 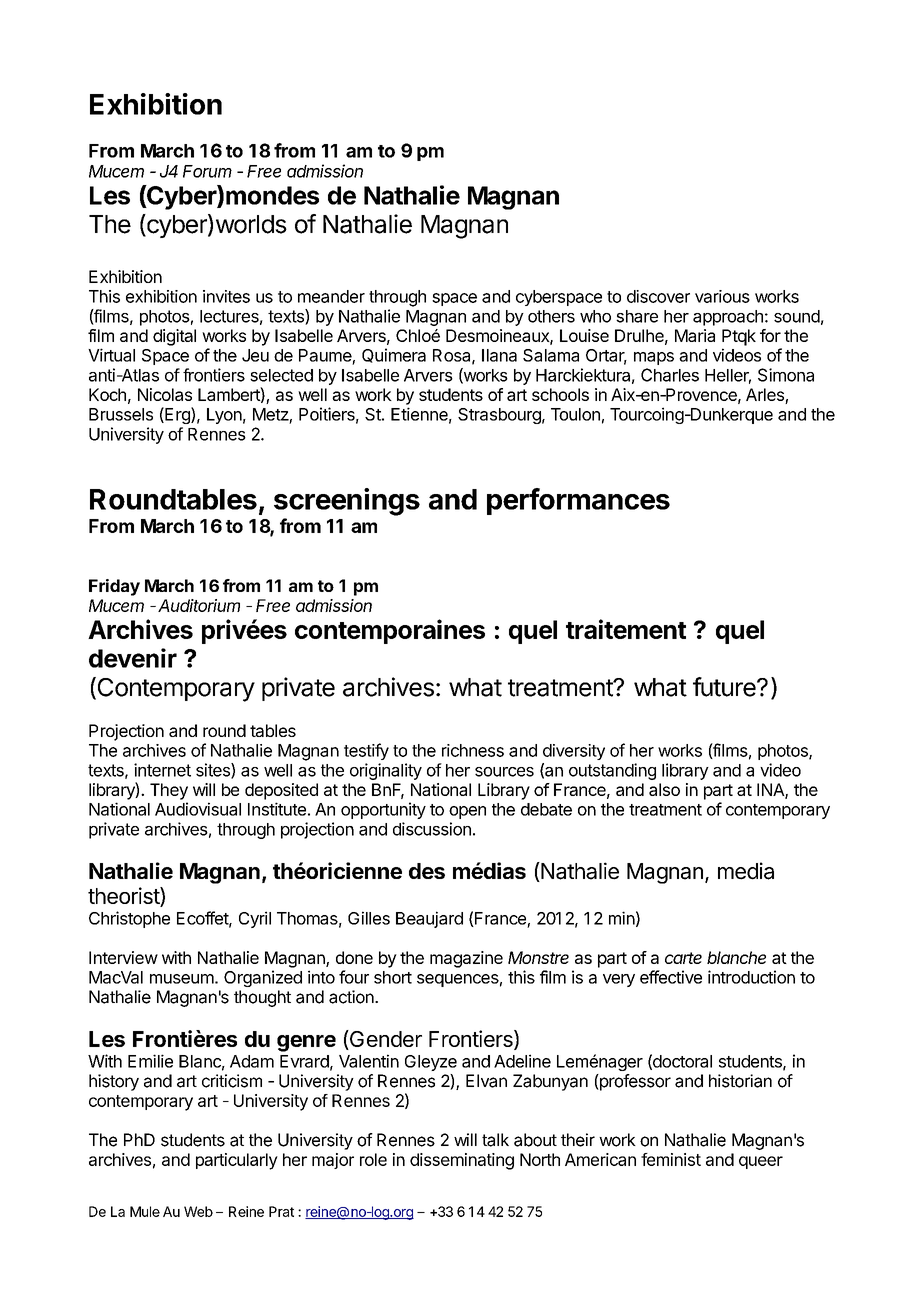 What do you see at coordinates (207, 171) in the page?
I see `Forum` at bounding box center [207, 171].
